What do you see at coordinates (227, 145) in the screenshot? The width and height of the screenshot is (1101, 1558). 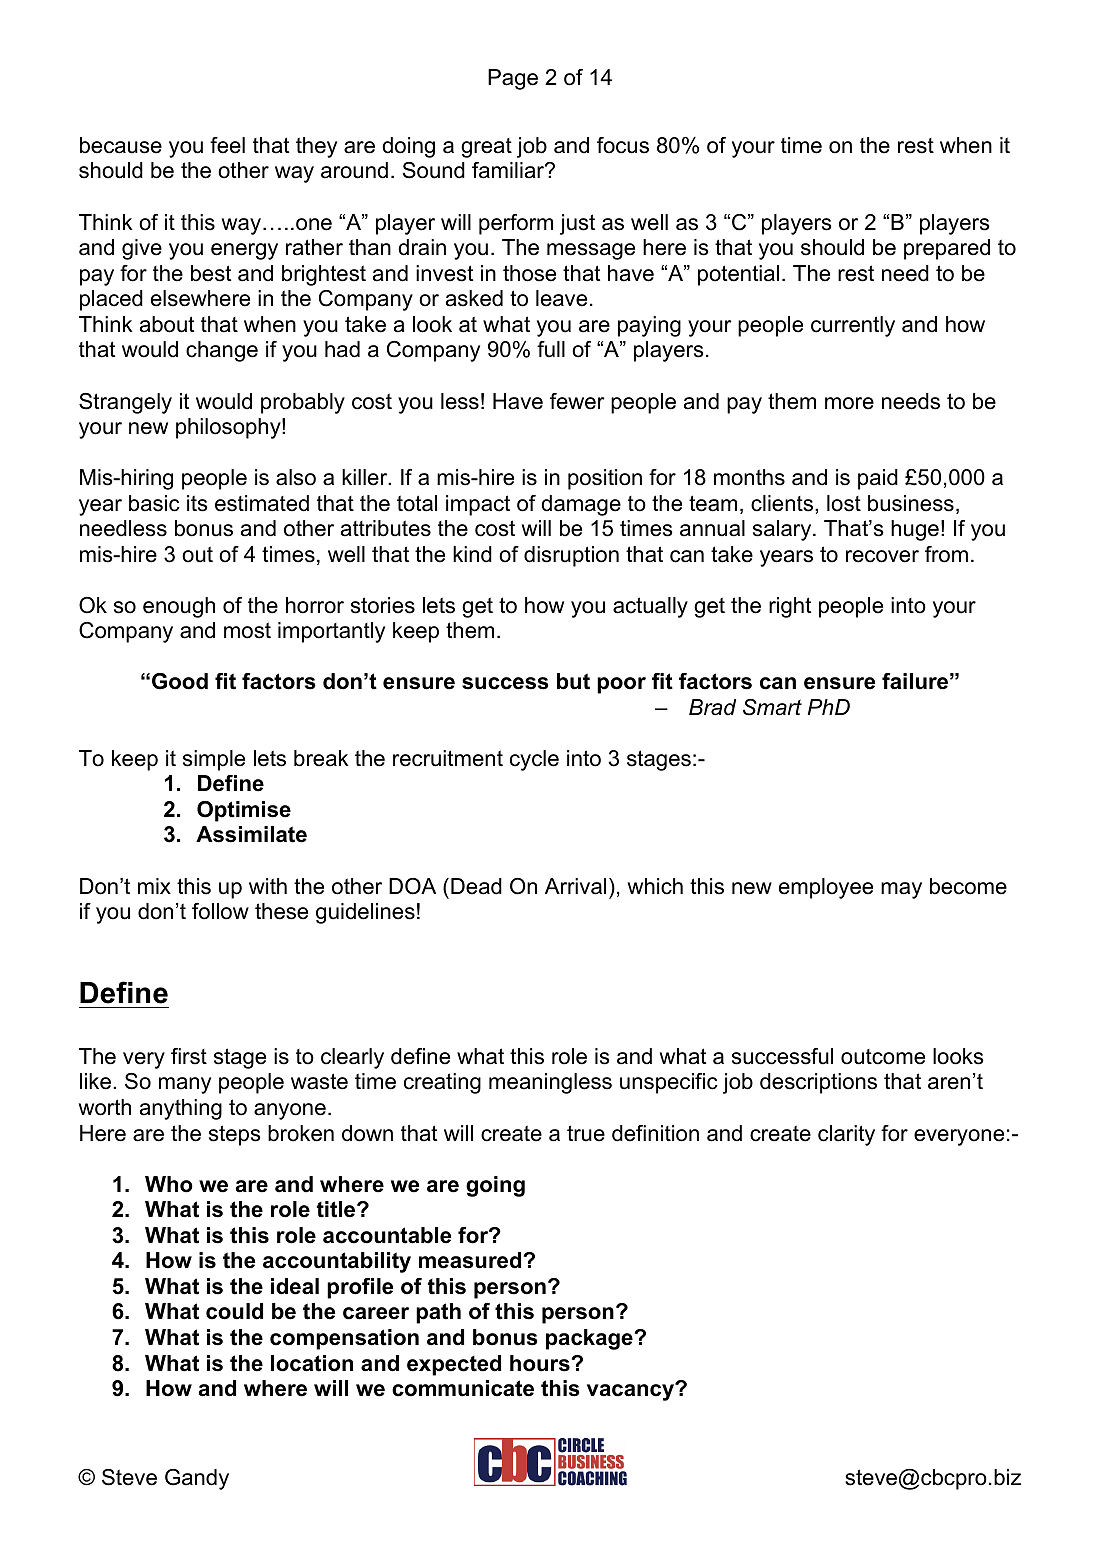 I see `feel` at bounding box center [227, 145].
